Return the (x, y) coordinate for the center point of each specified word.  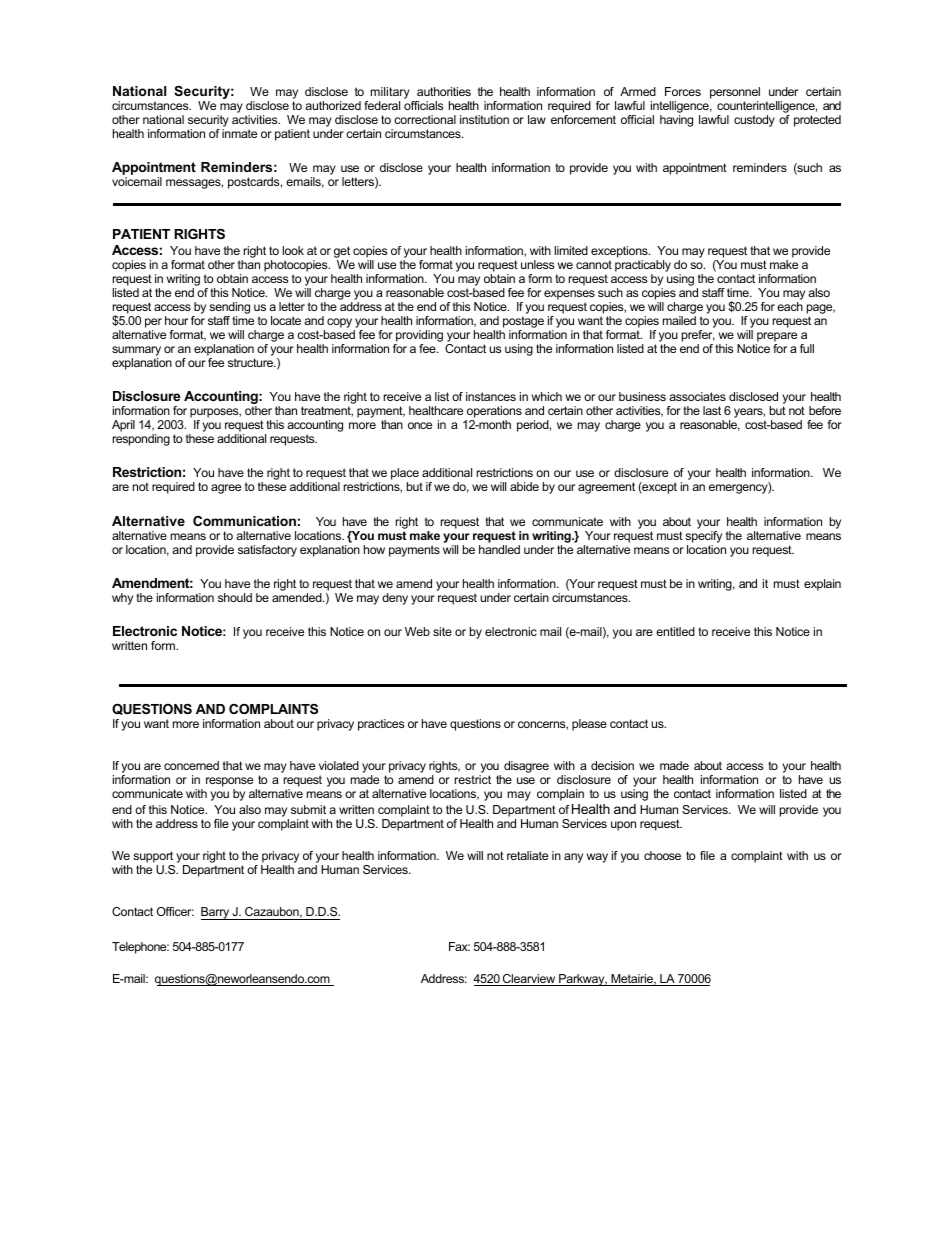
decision (612, 765)
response (229, 783)
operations (493, 413)
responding (141, 440)
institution (484, 119)
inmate (239, 133)
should (235, 597)
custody (754, 121)
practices (381, 725)
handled (499, 549)
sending (229, 308)
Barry (216, 913)
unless (537, 264)
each (790, 306)
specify (703, 537)
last (712, 410)
